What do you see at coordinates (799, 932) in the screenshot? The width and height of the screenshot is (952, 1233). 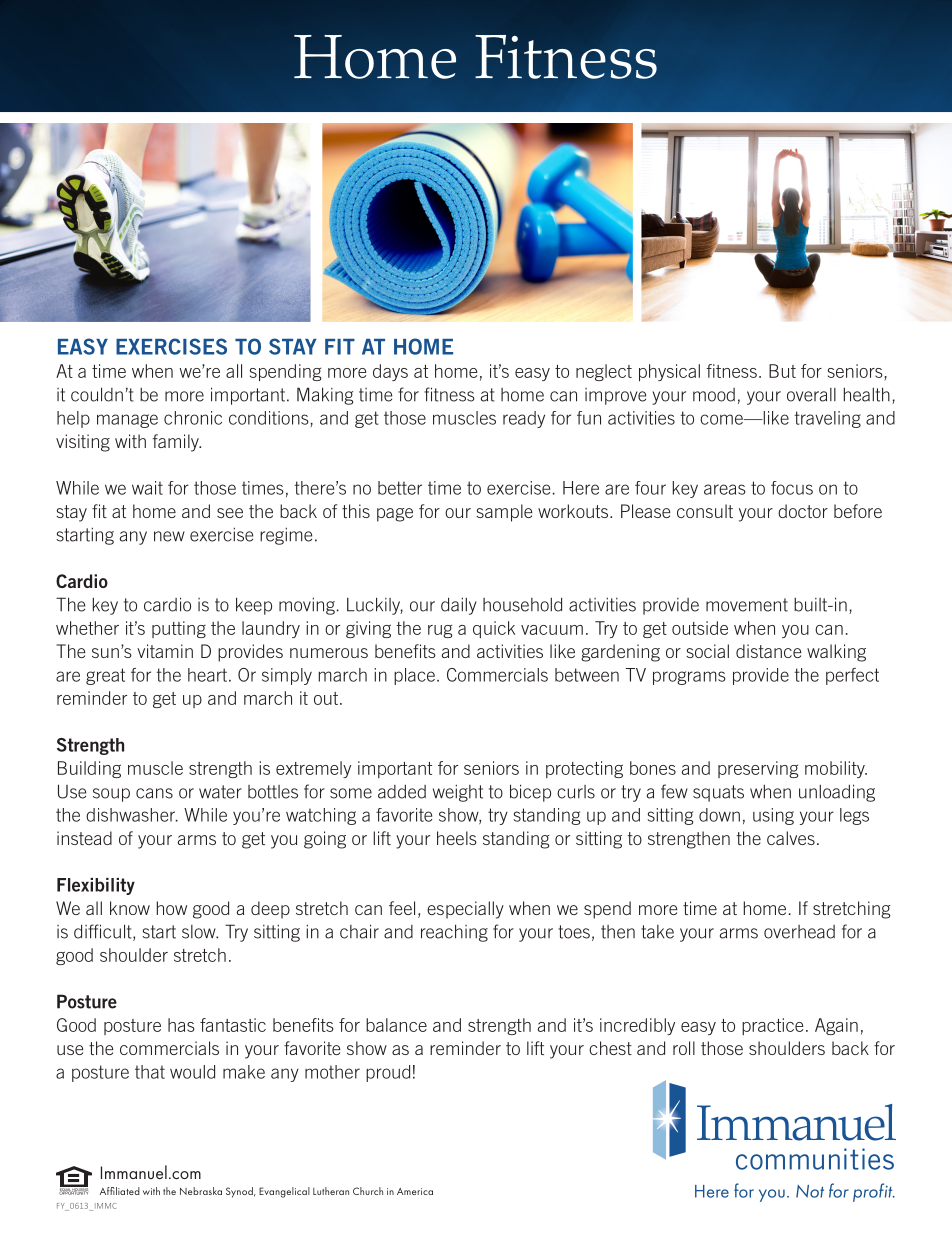 I see `overhead` at bounding box center [799, 932].
